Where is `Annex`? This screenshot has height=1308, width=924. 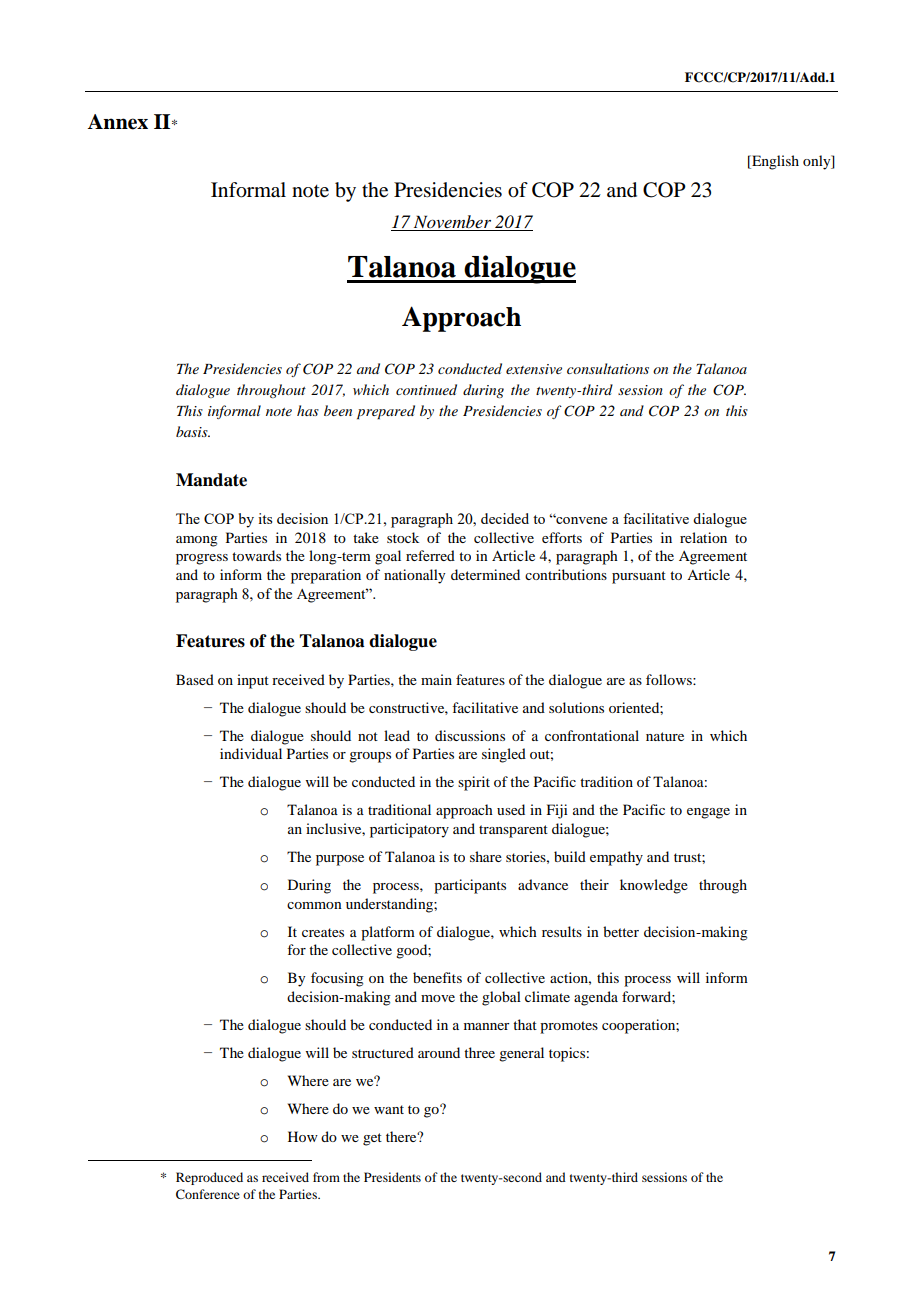 Annex is located at coordinates (118, 122).
